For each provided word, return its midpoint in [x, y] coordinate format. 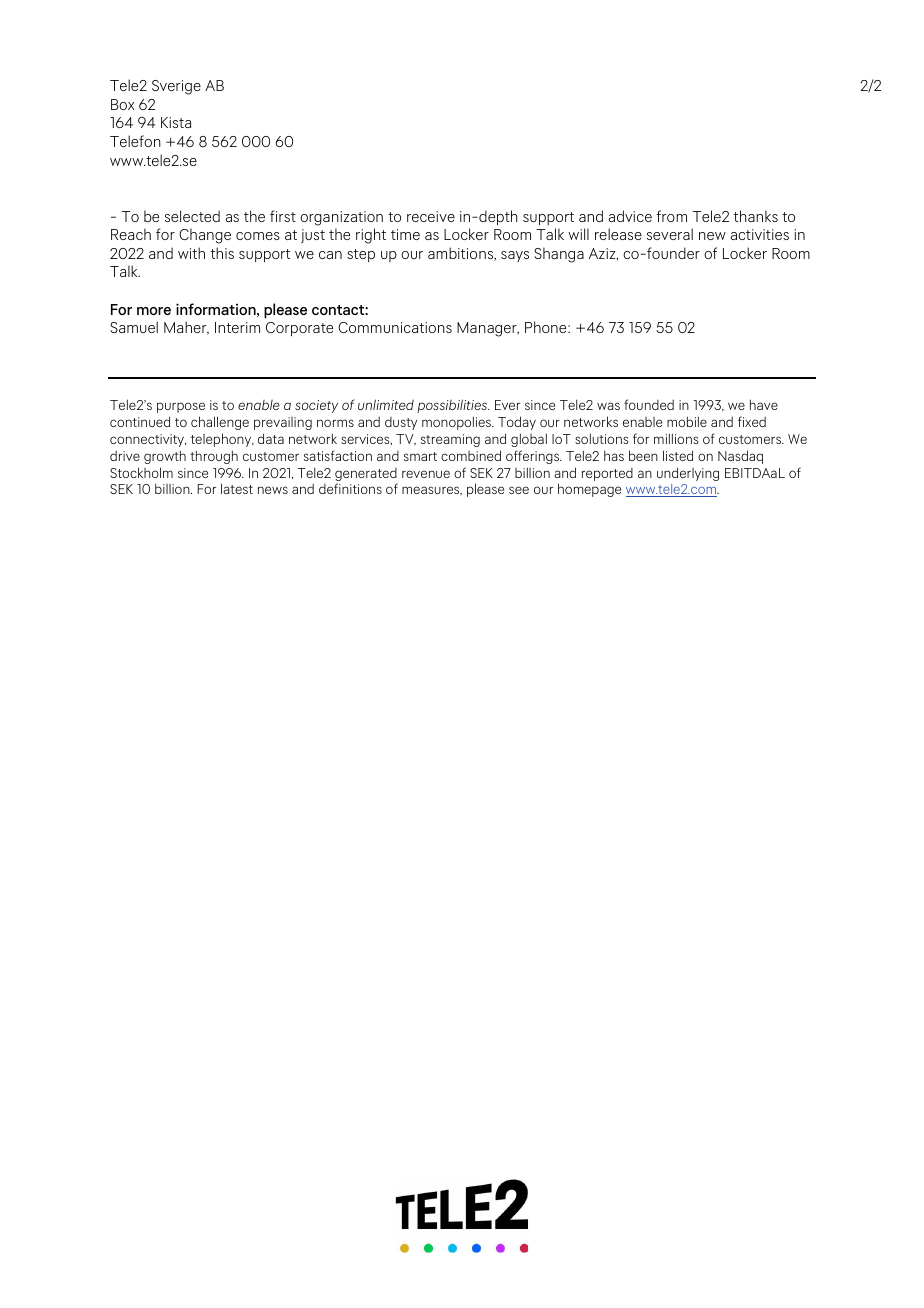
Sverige [176, 87]
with [191, 253]
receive [431, 216]
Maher [186, 328]
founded [649, 404]
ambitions [462, 254]
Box [123, 104]
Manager [488, 329]
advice [630, 216]
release [618, 234]
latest [237, 488]
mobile [687, 421]
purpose [181, 407]
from [671, 216]
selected [192, 216]
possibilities [453, 406]
